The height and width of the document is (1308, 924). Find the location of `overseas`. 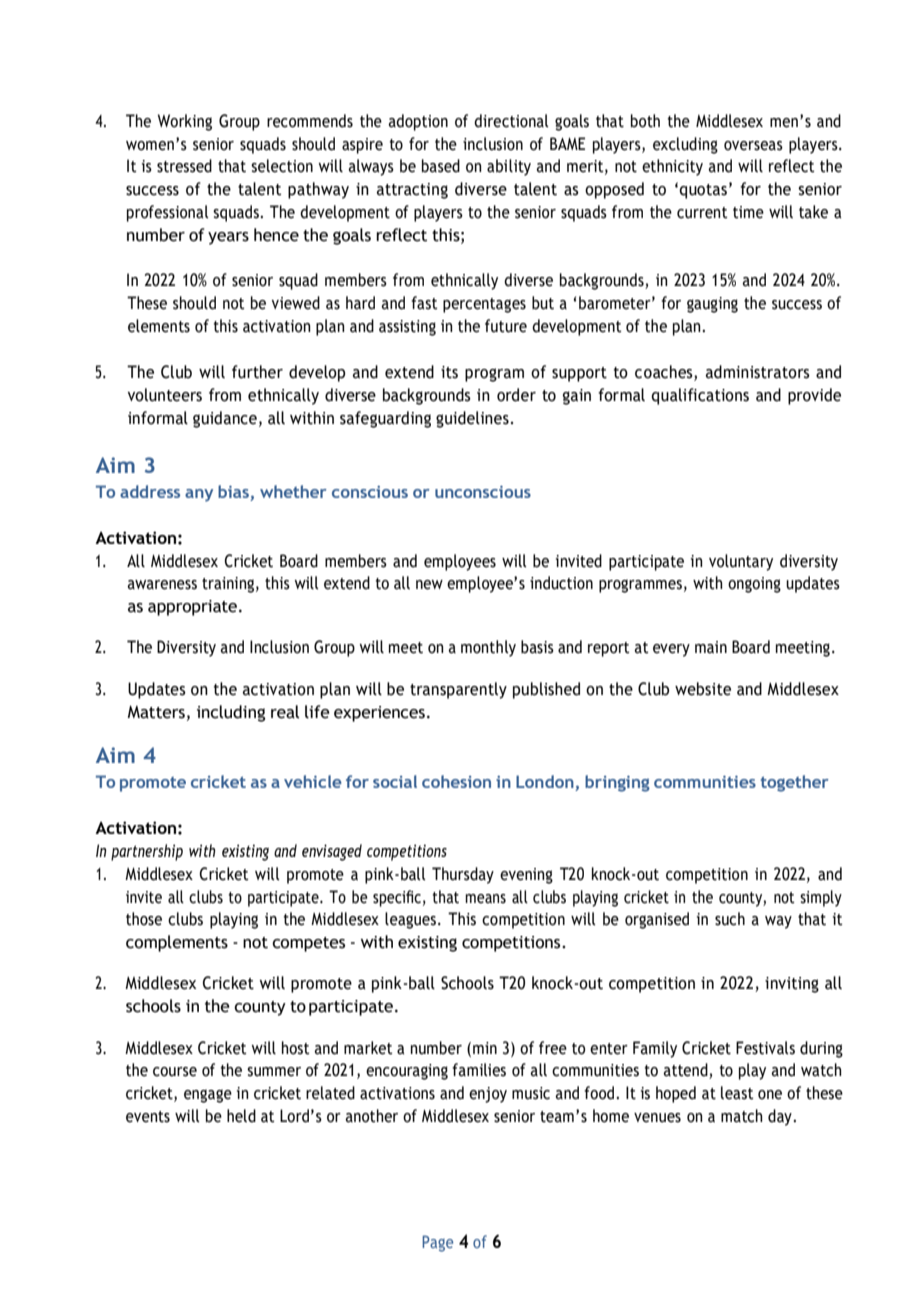

overseas is located at coordinates (753, 146).
